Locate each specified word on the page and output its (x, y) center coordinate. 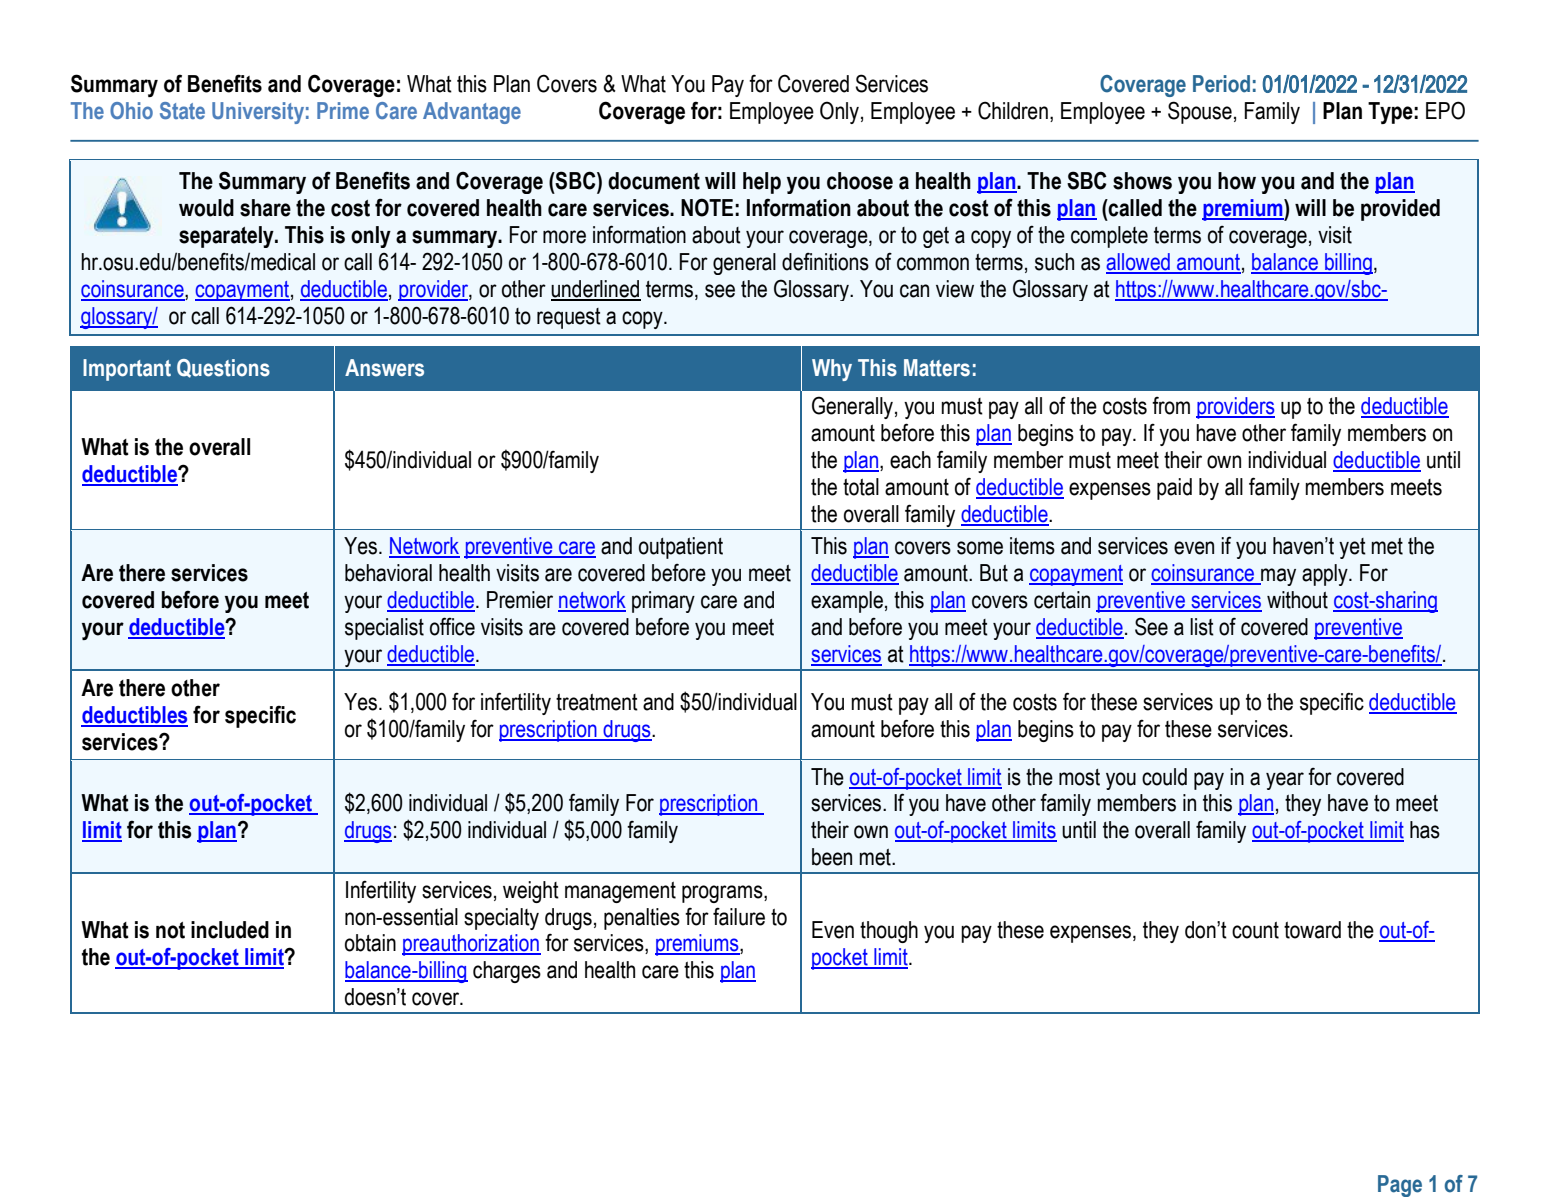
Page (1400, 1186)
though (889, 932)
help (762, 183)
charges (507, 972)
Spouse (1200, 112)
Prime (343, 110)
